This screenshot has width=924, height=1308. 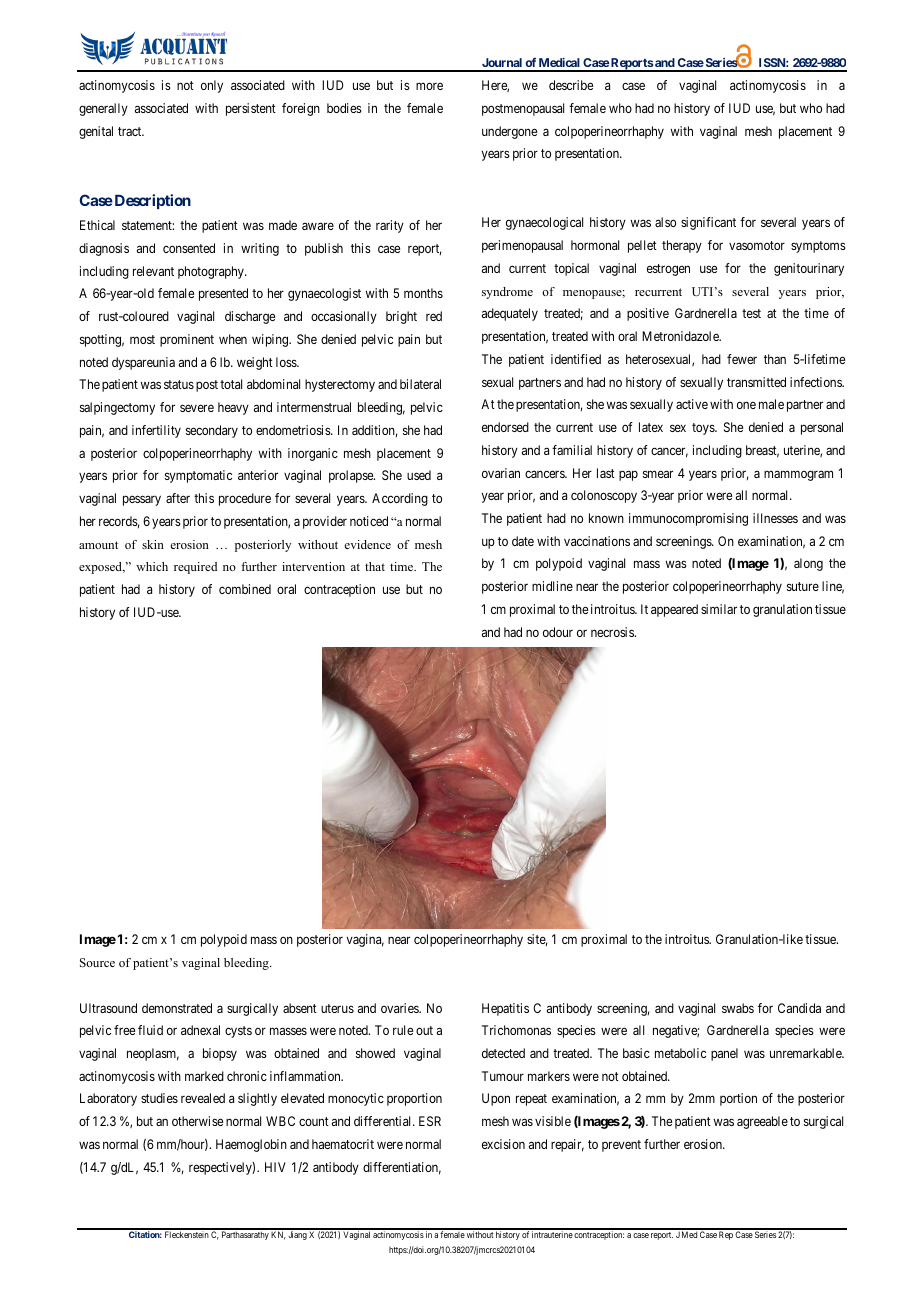 What do you see at coordinates (97, 962) in the screenshot?
I see `Source` at bounding box center [97, 962].
